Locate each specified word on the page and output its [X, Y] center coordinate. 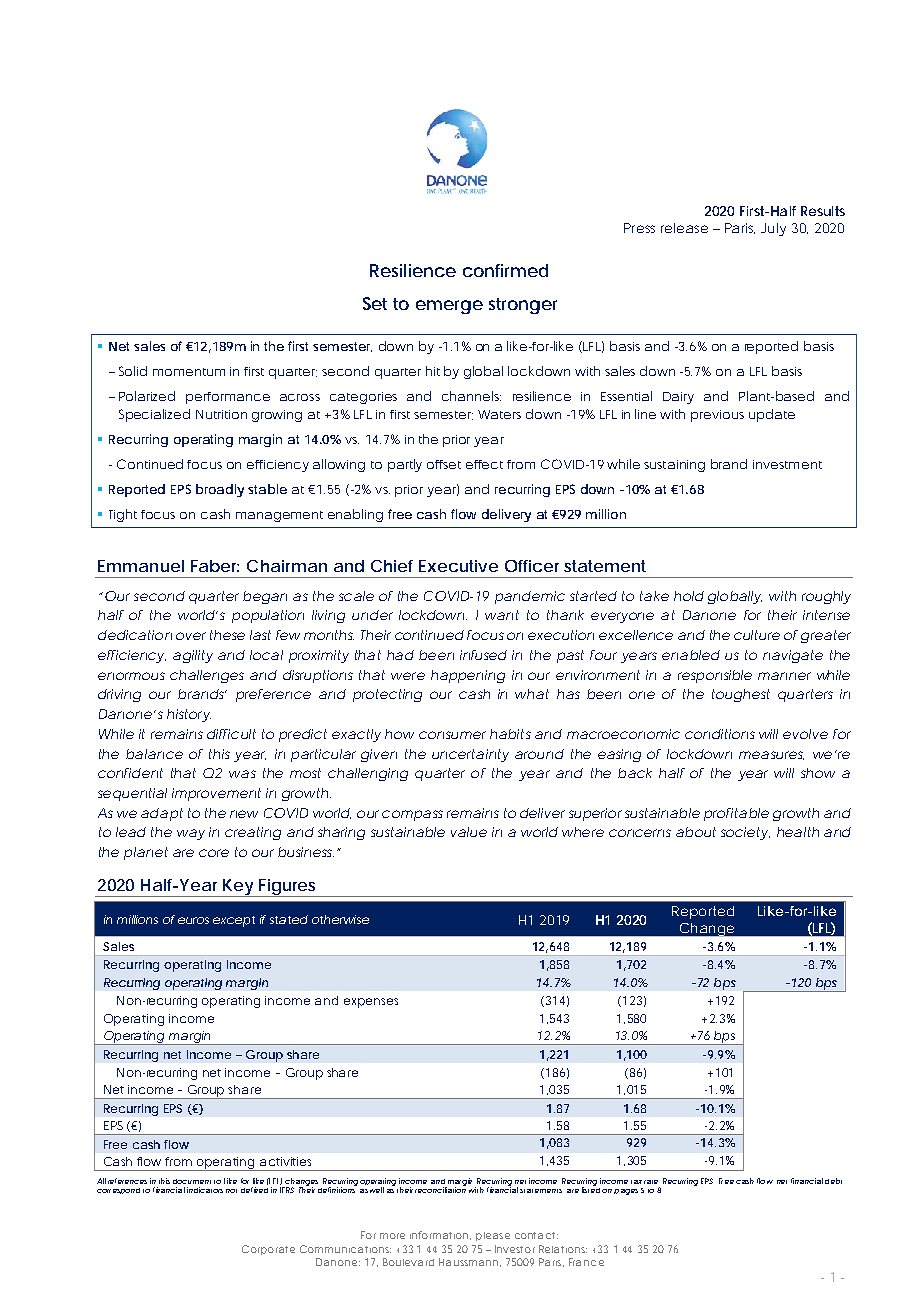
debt [833, 1181]
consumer [452, 735]
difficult [231, 734]
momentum [189, 372]
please [493, 1236]
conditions [720, 734]
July [773, 229]
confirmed [505, 270]
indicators [205, 1190]
